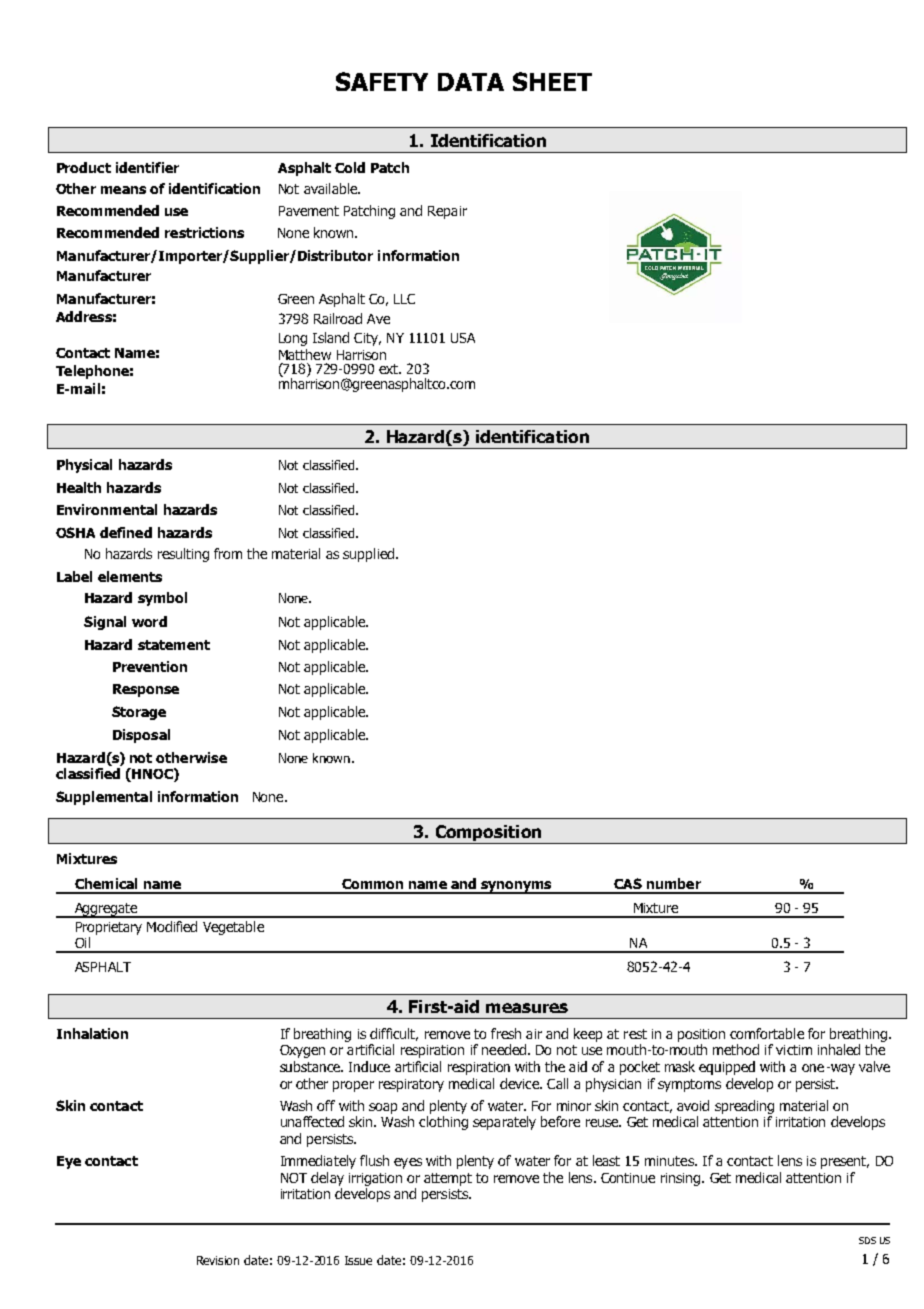 This image has width=924, height=1309. I want to click on USA, so click(463, 338).
